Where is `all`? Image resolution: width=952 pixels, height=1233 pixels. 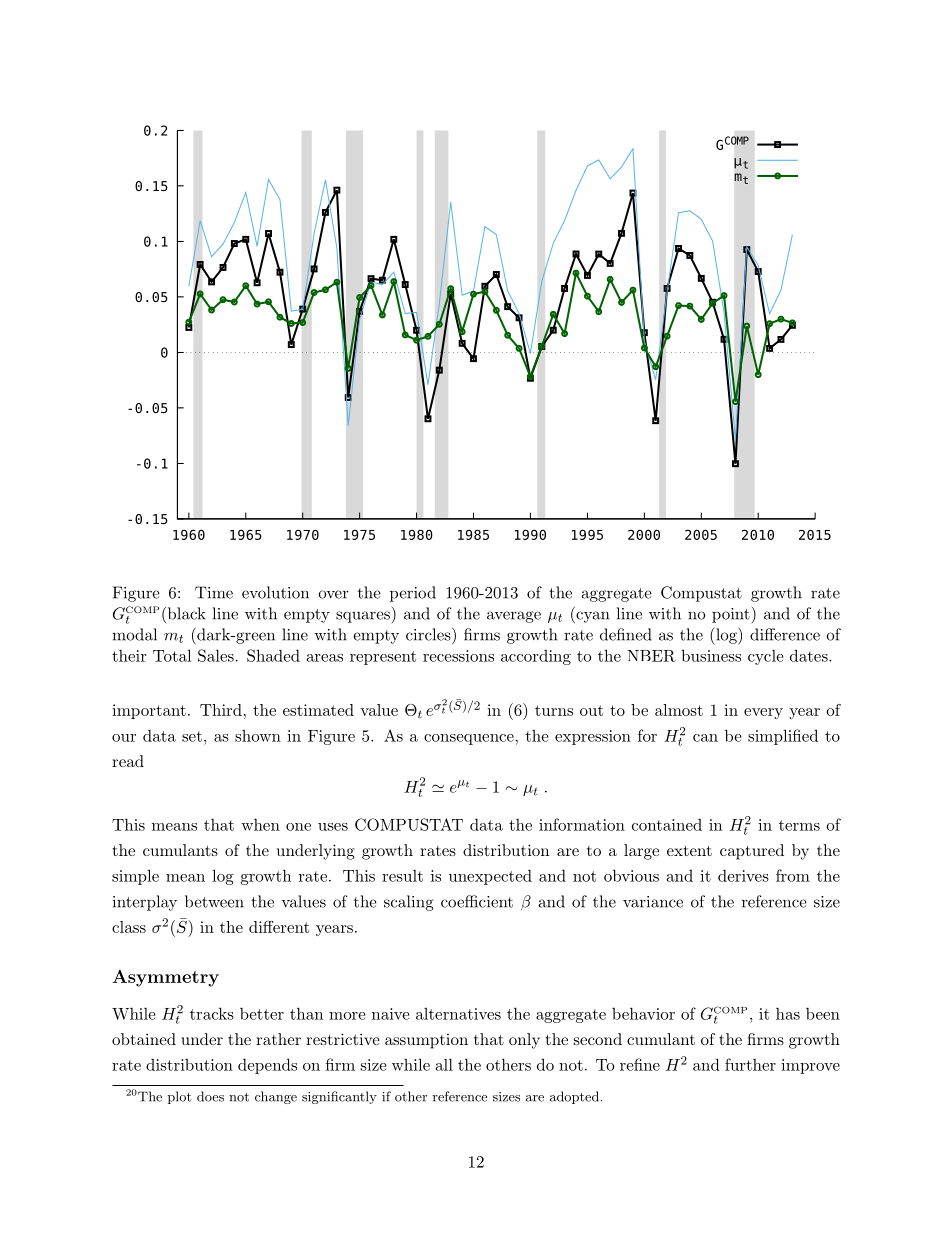 all is located at coordinates (444, 1064).
